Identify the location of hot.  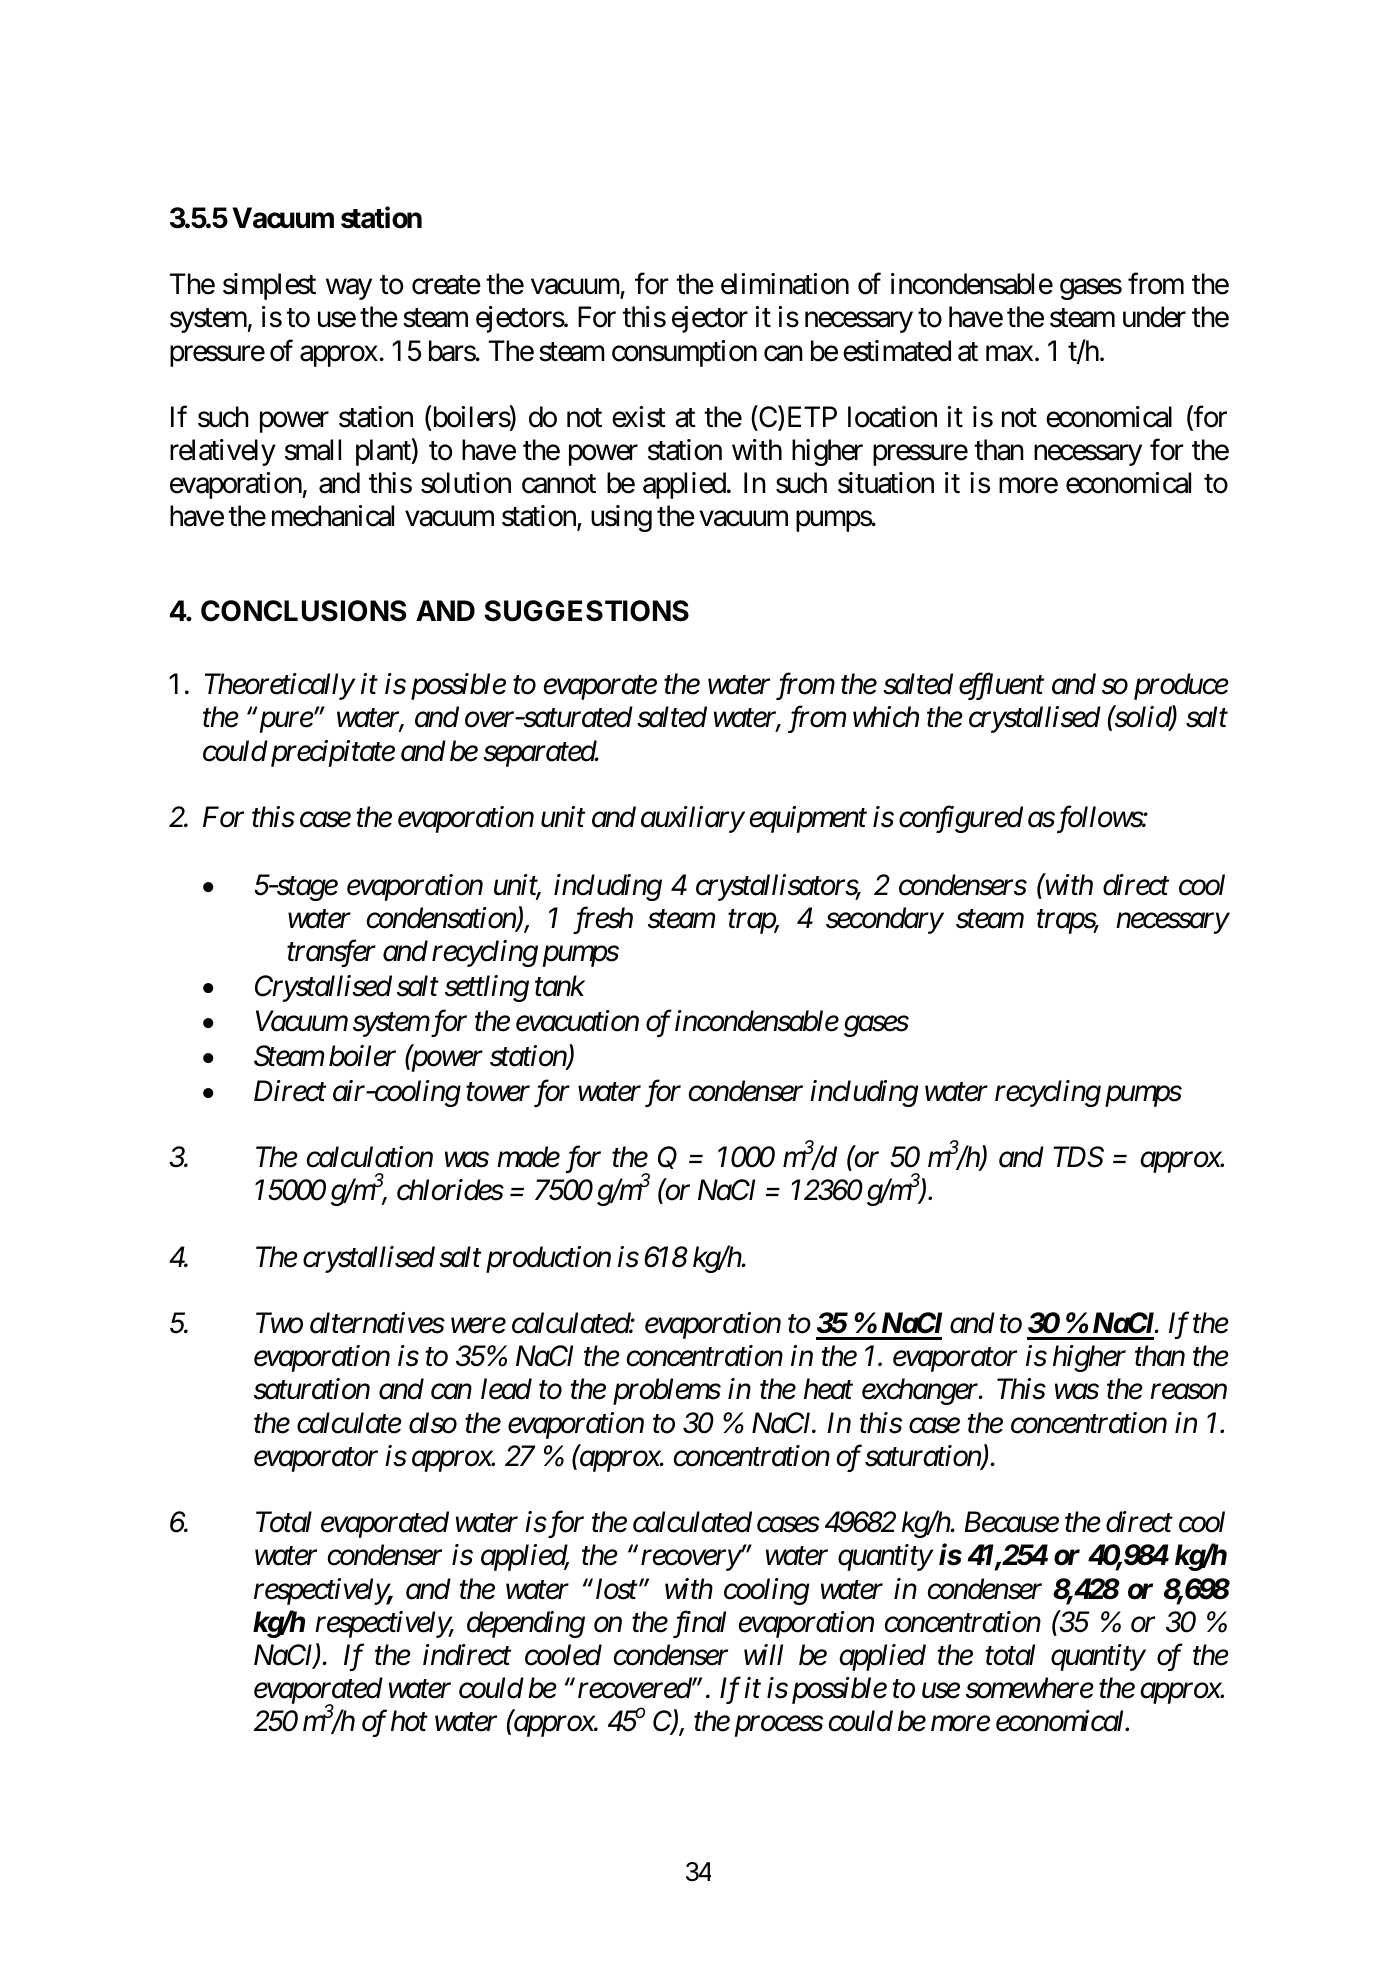
(409, 1721).
